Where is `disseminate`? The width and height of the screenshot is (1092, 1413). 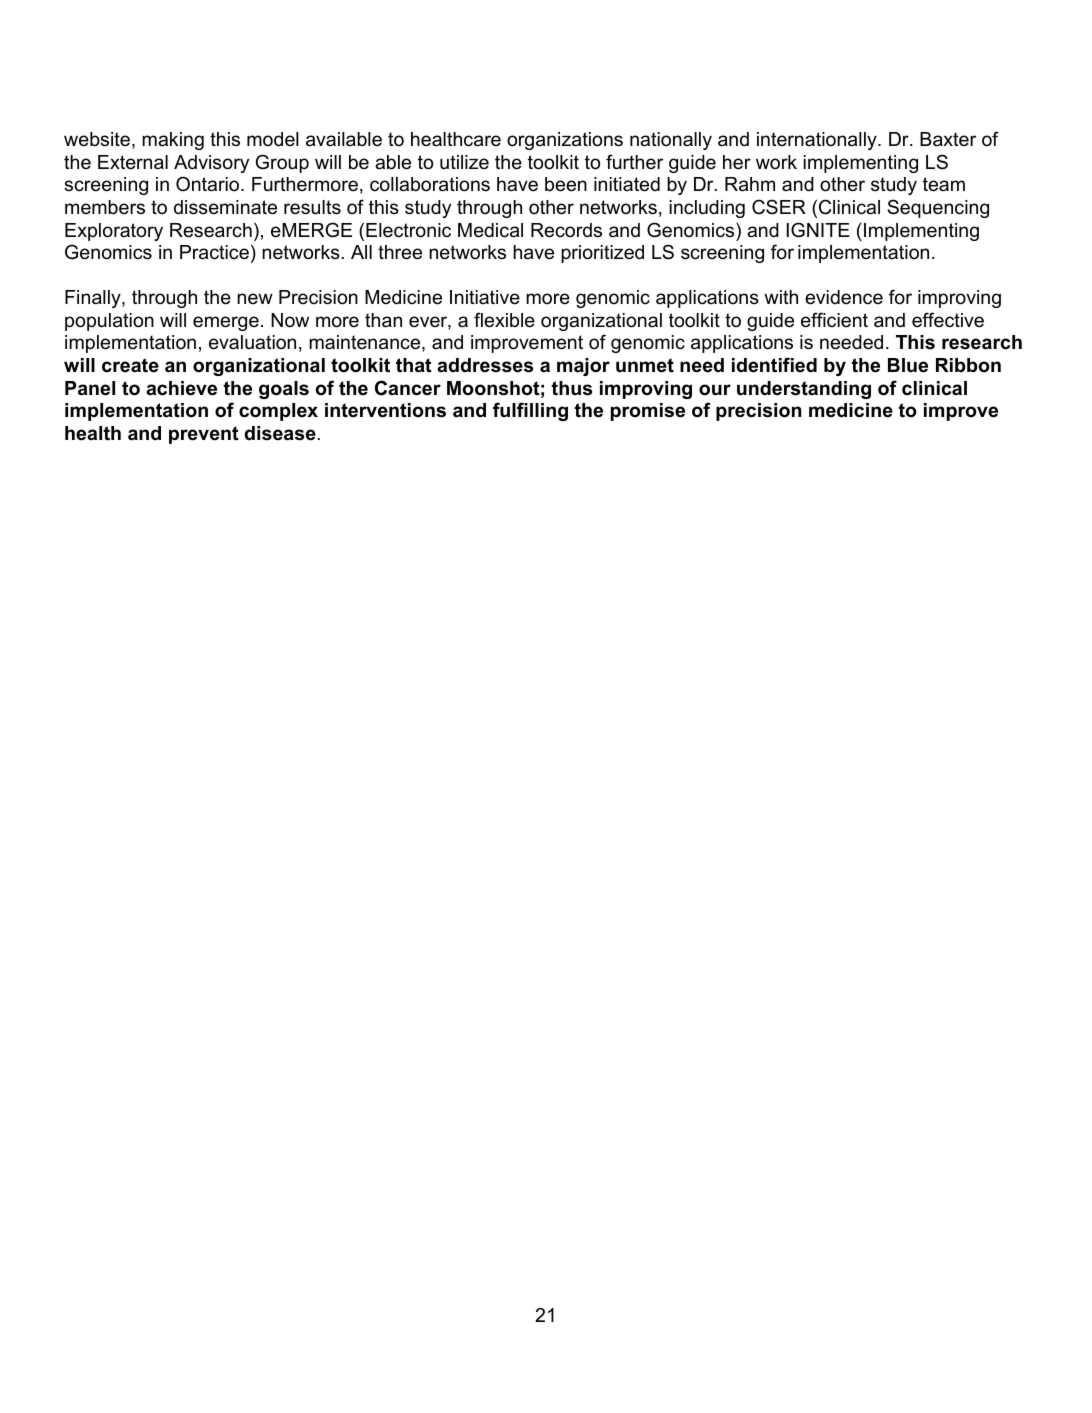 disseminate is located at coordinates (225, 207).
